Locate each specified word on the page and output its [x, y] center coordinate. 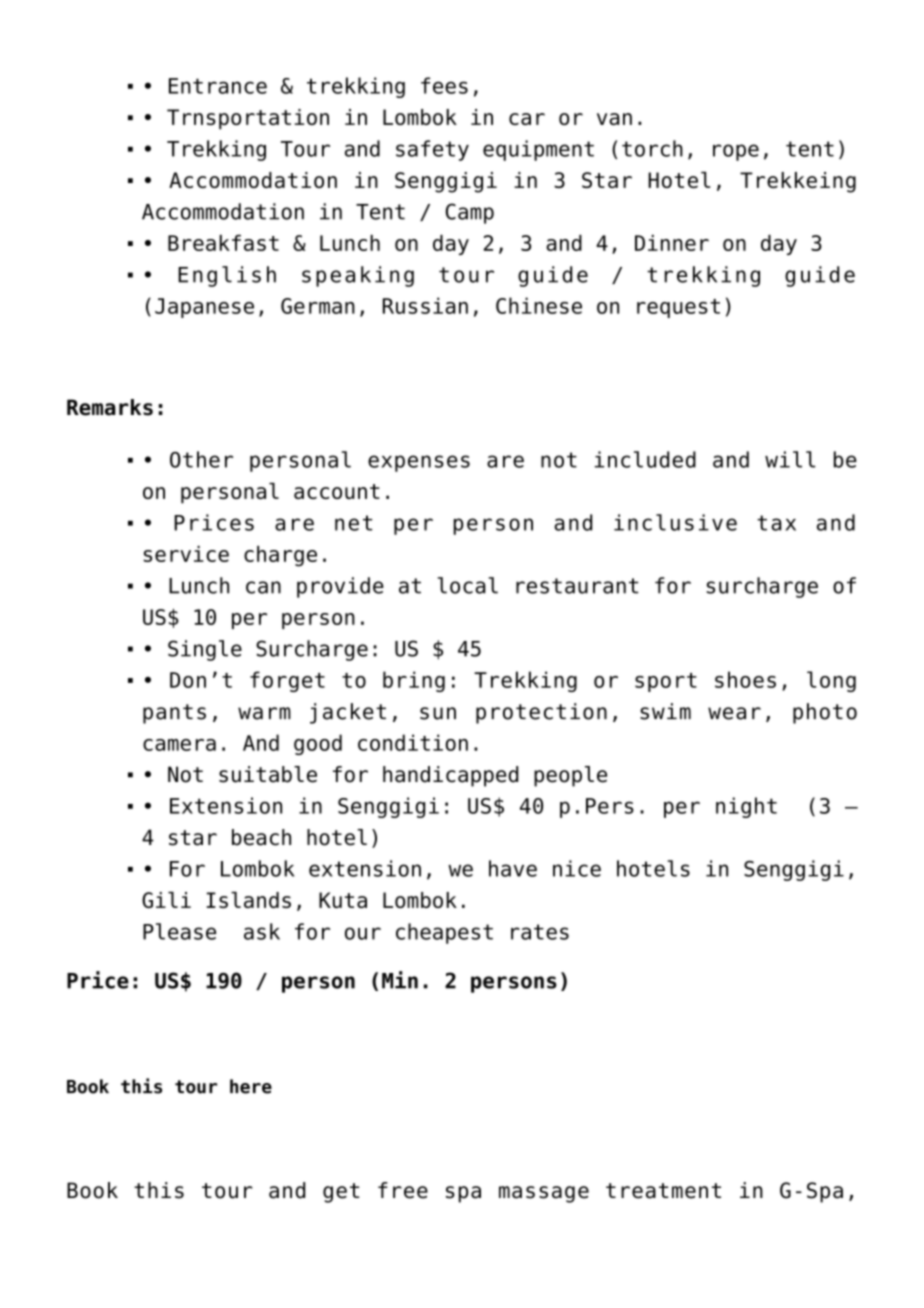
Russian [425, 305]
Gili [166, 900]
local [468, 585]
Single [205, 650]
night [746, 807]
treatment [663, 1191]
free [403, 1190]
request [678, 308]
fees [444, 85]
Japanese [204, 308]
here [251, 1086]
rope [736, 152]
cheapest [444, 933]
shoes [745, 679]
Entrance [218, 86]
